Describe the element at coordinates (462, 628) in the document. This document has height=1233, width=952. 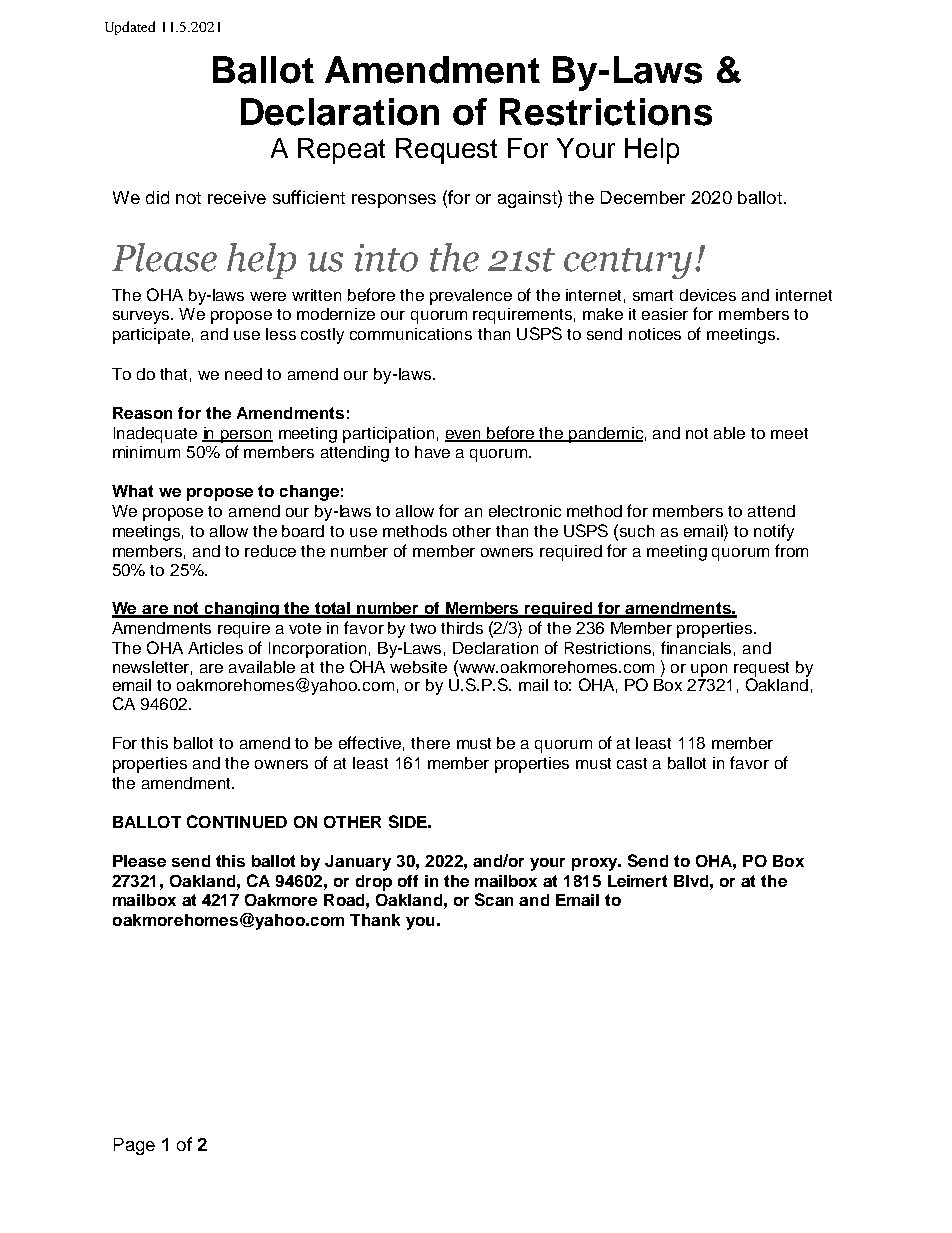
I see `thirds` at that location.
